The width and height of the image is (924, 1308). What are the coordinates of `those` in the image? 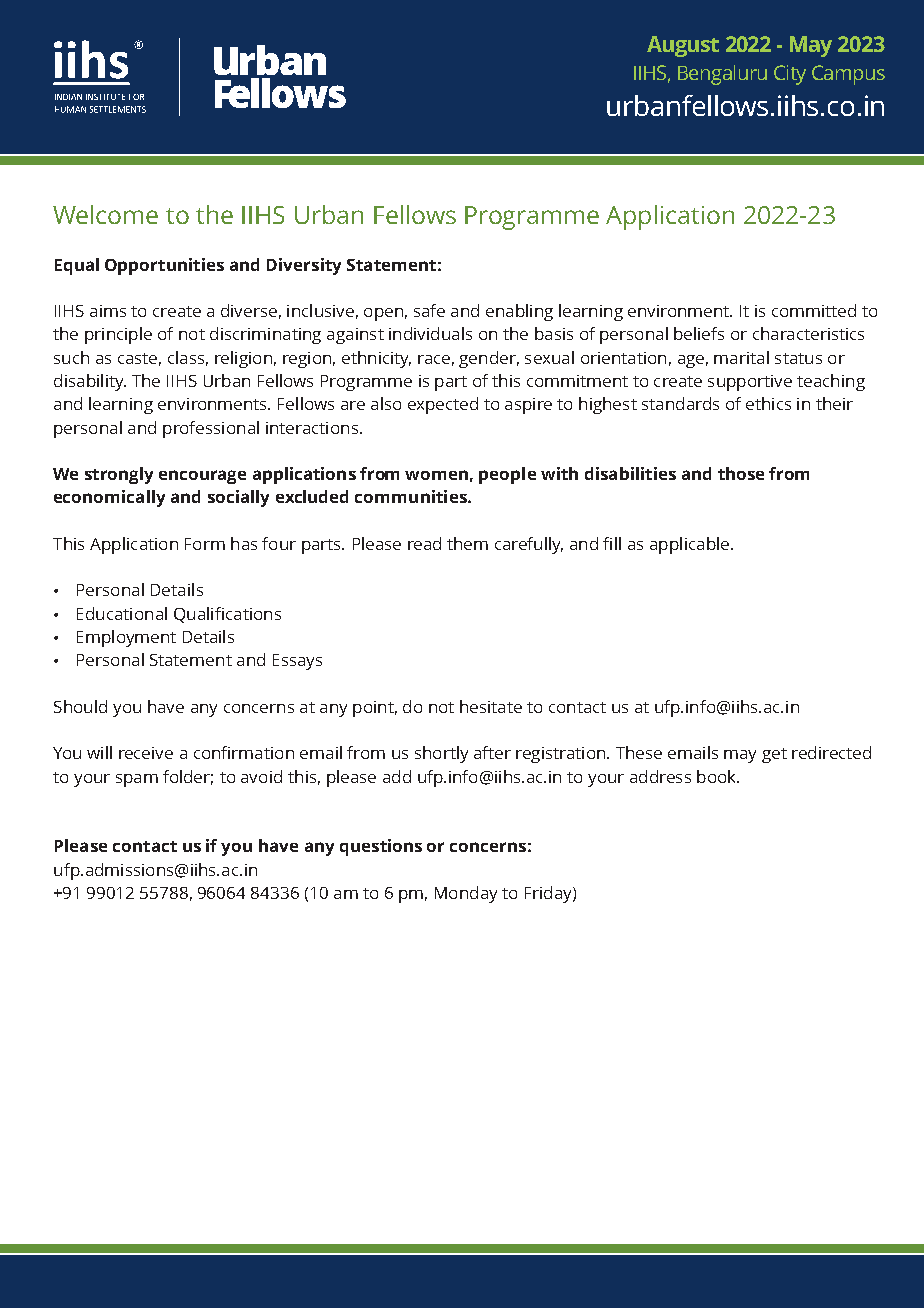 It's located at (741, 473).
